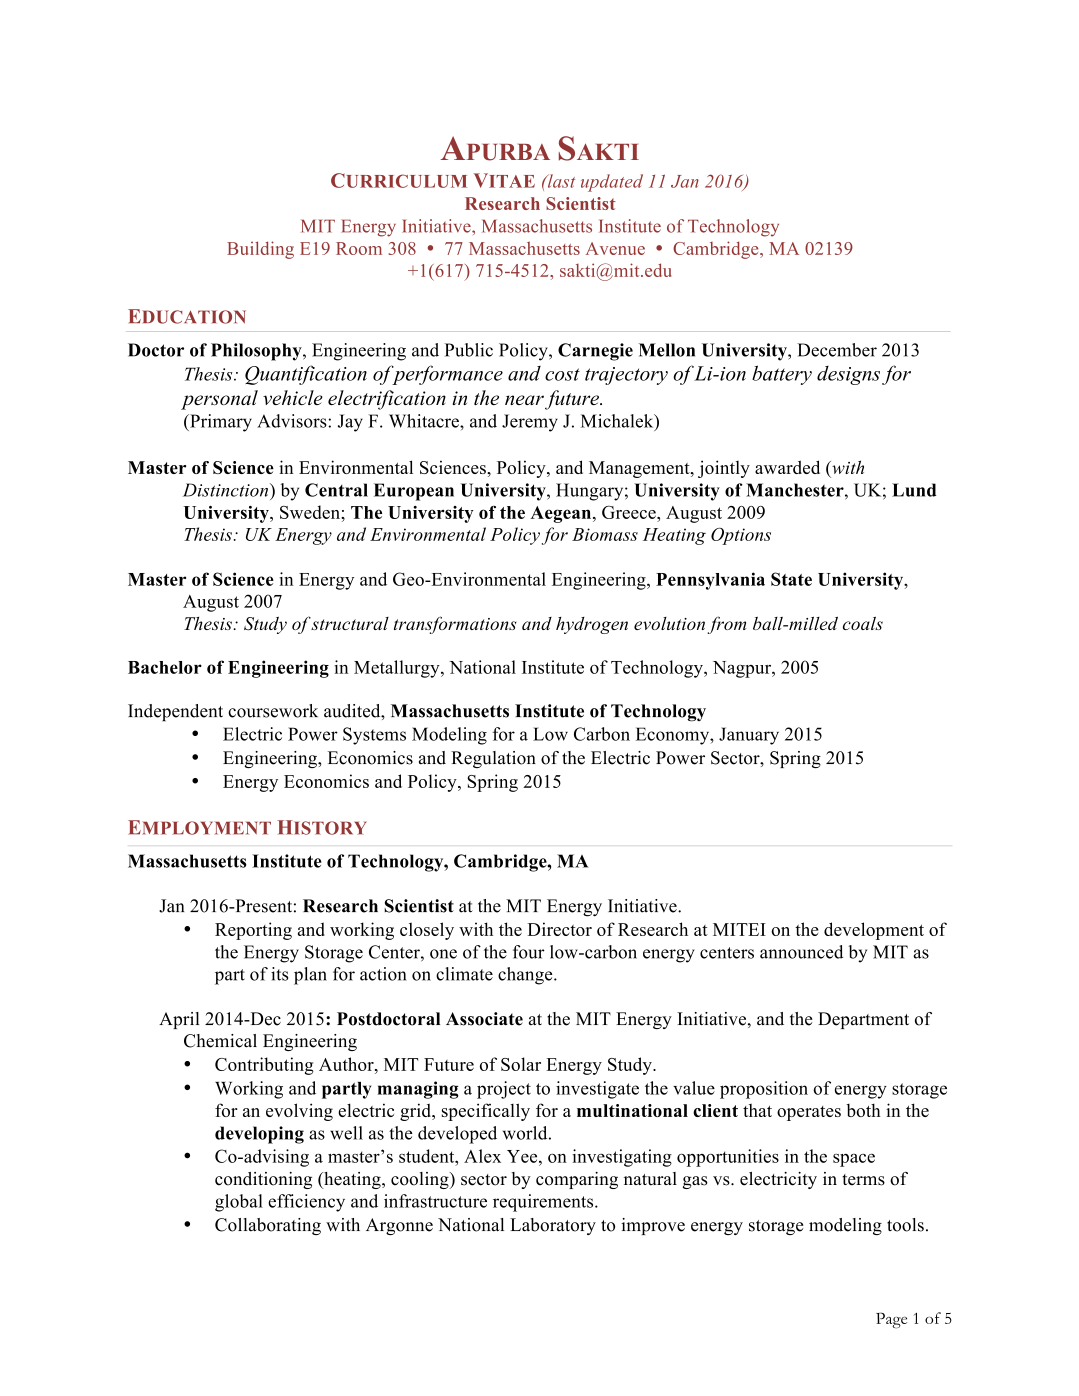 Image resolution: width=1079 pixels, height=1396 pixels. I want to click on Regulation, so click(493, 759).
